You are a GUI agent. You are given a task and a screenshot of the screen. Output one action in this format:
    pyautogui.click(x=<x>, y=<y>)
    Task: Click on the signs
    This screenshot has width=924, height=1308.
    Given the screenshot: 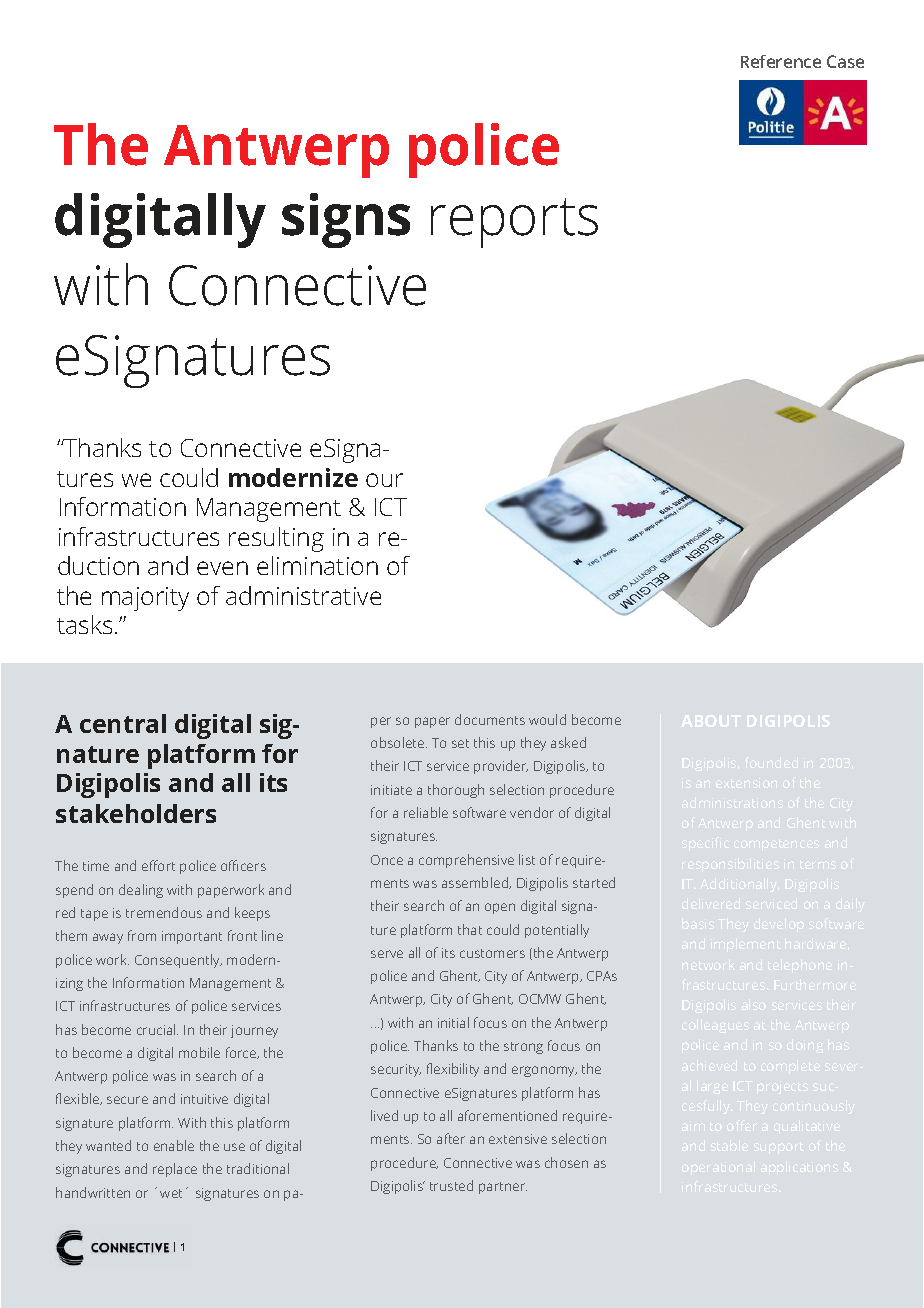 What is the action you would take?
    pyautogui.click(x=346, y=220)
